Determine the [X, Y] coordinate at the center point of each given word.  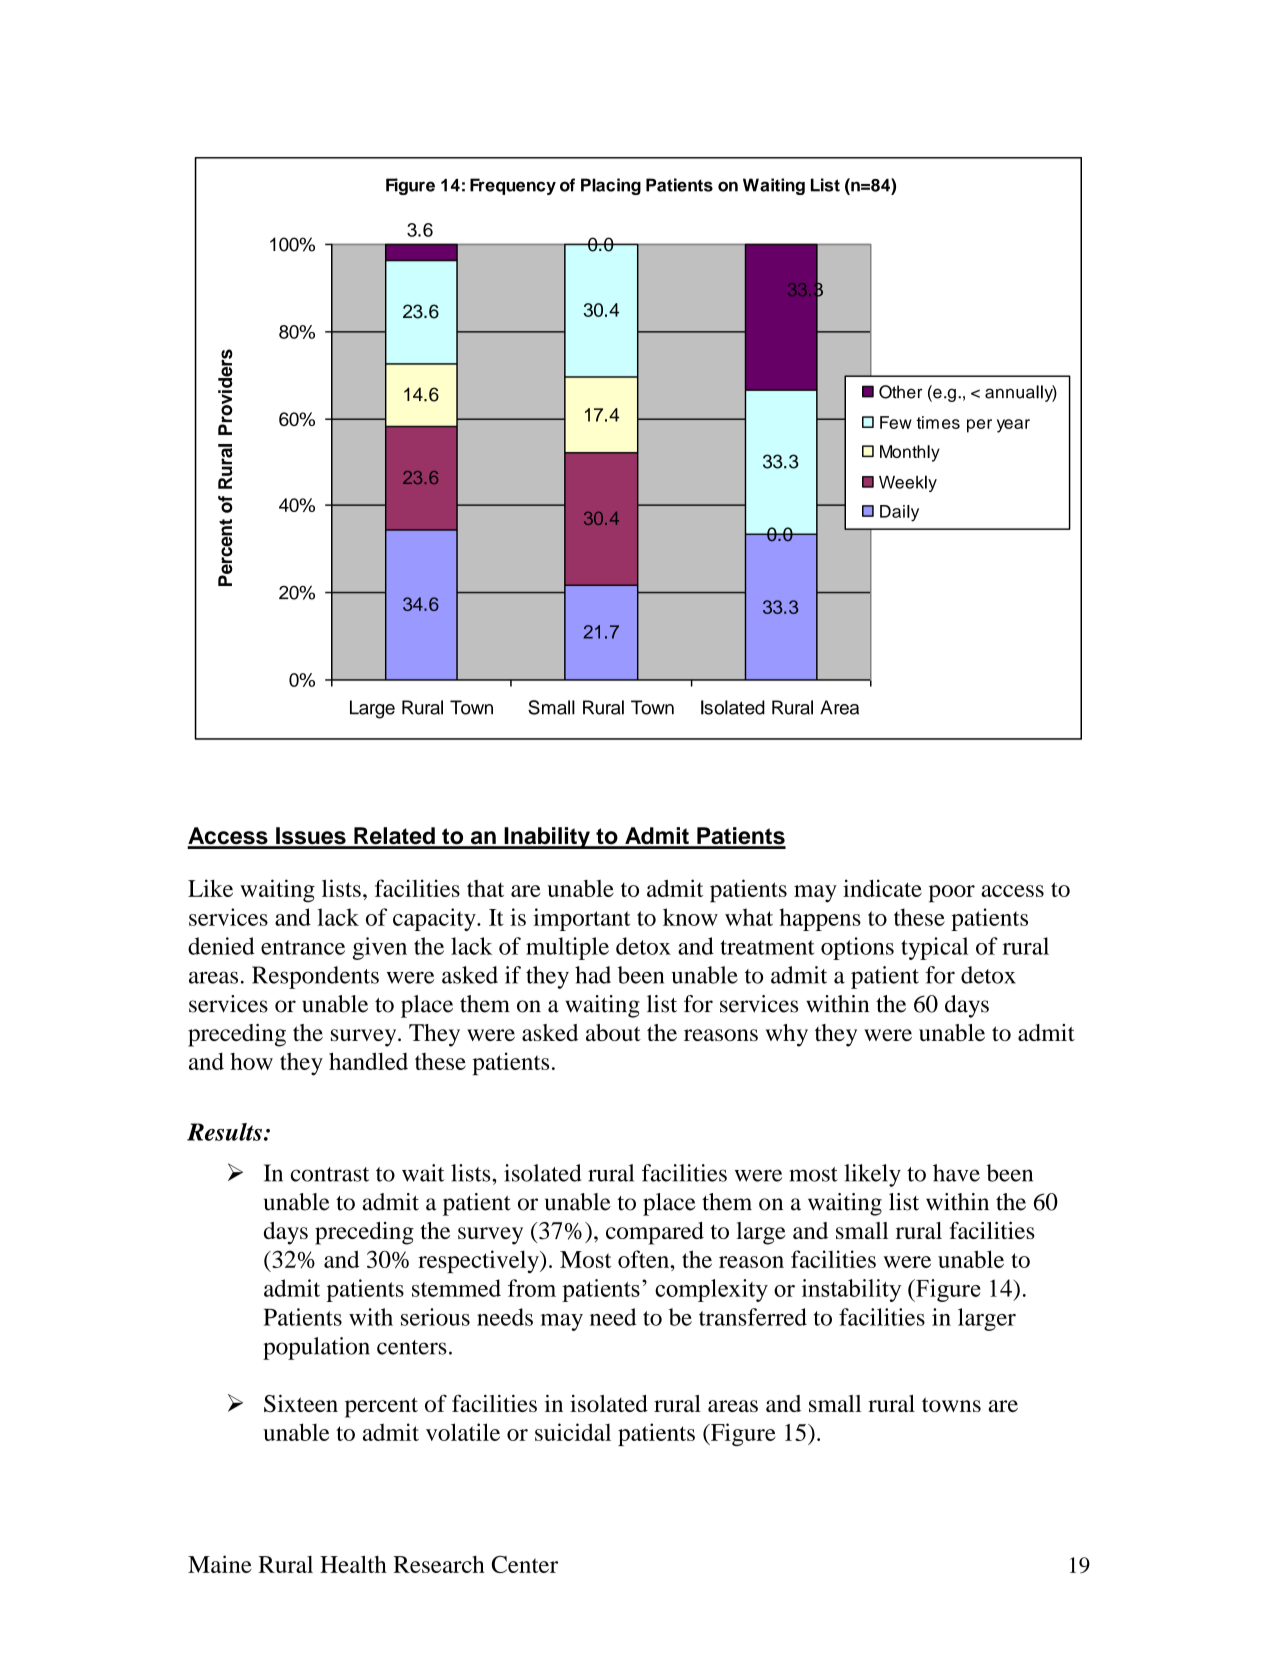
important [581, 919]
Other [901, 392]
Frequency [513, 186]
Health [353, 1564]
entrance [303, 947]
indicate [882, 888]
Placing [611, 186]
